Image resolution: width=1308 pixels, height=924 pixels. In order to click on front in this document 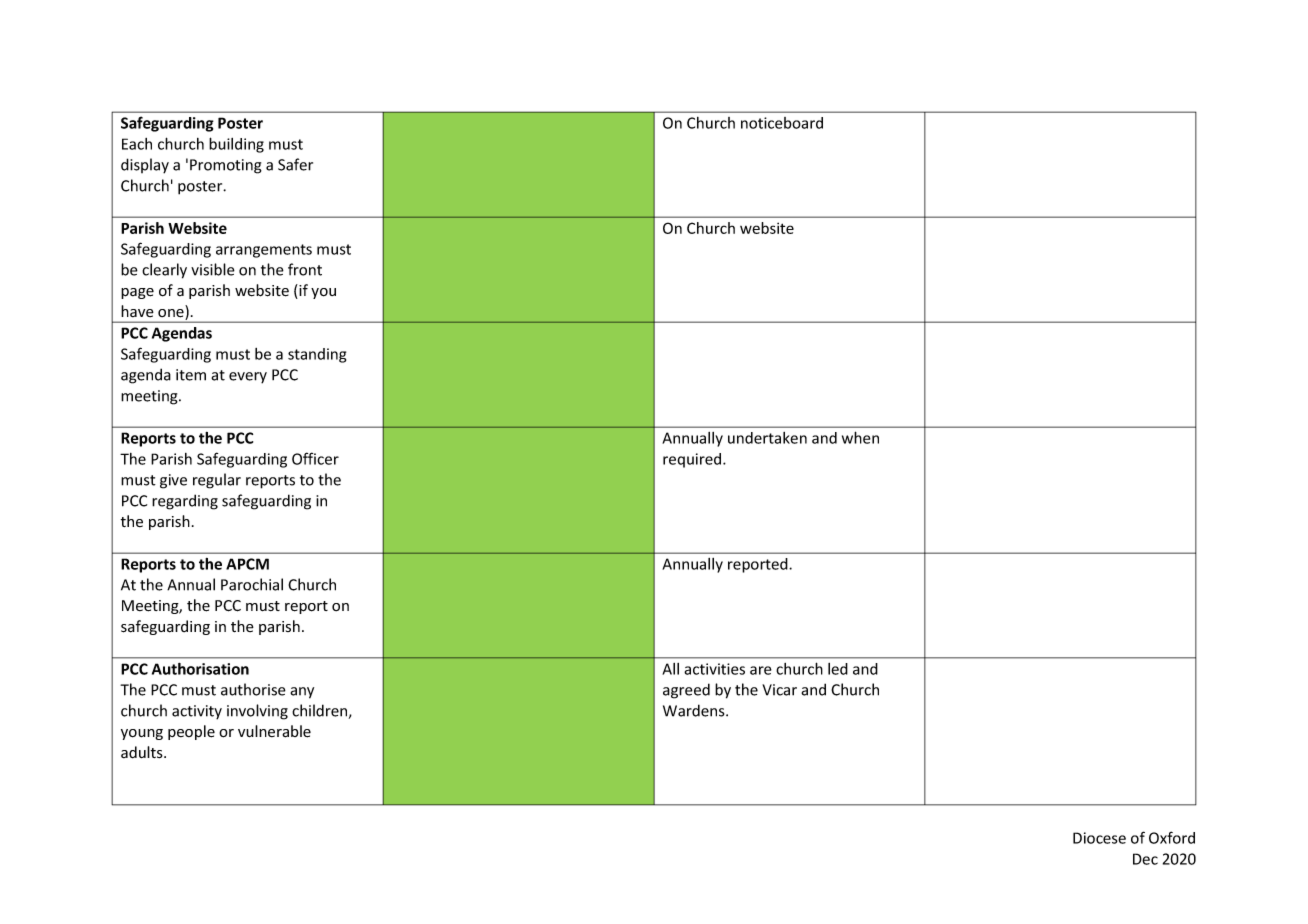, I will do `click(305, 269)`.
